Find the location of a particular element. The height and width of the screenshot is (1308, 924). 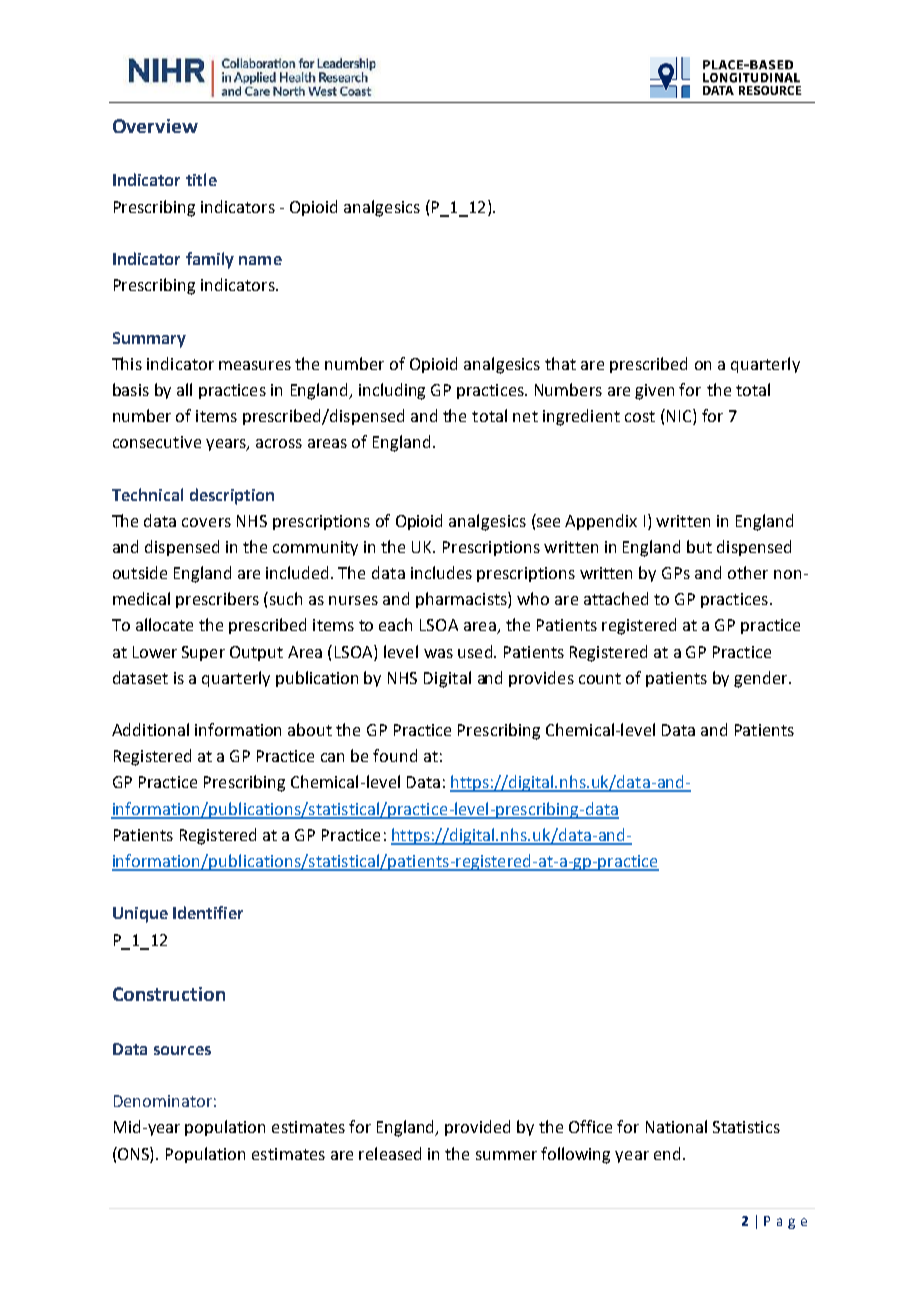

title is located at coordinates (201, 179).
